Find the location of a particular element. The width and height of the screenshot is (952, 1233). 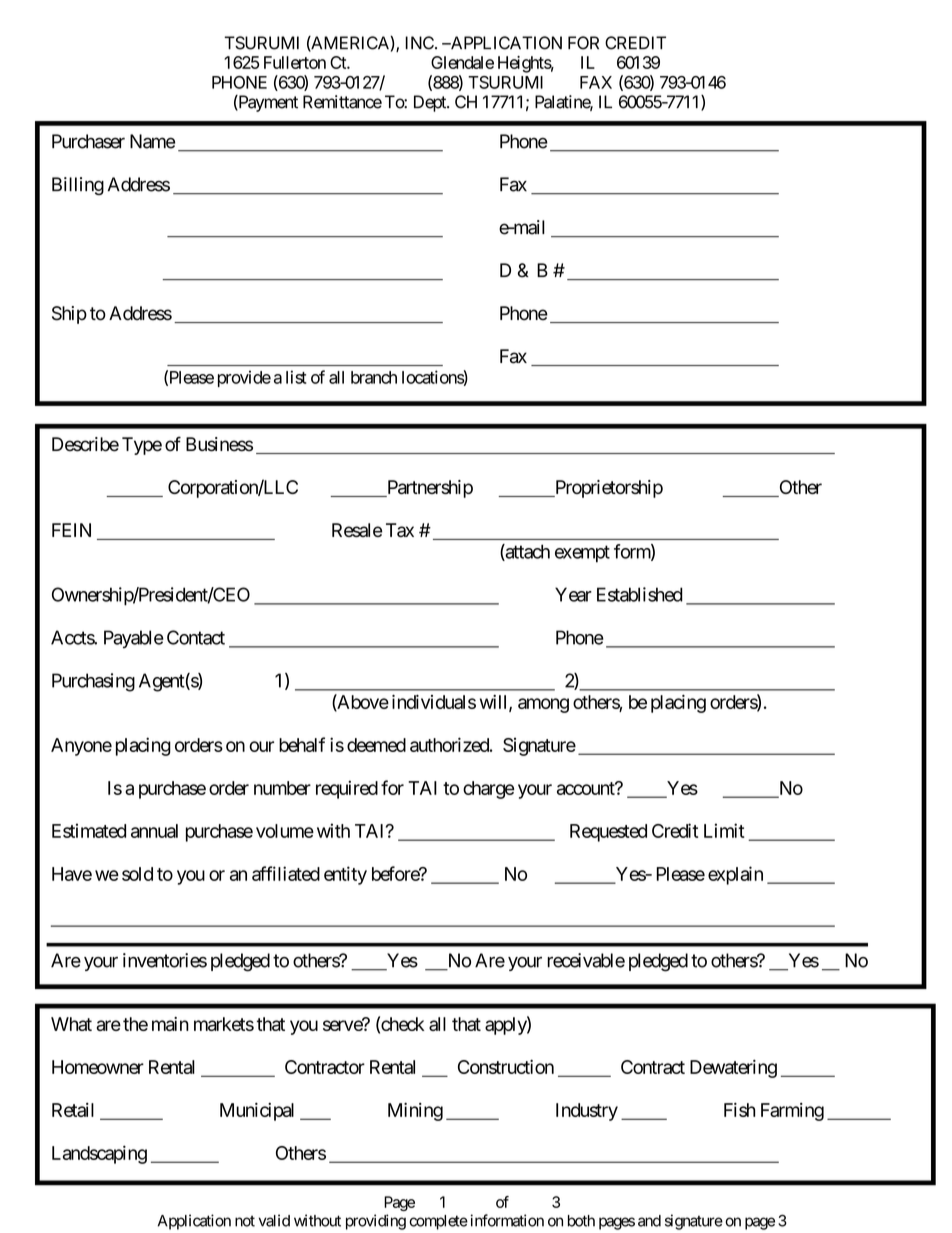

branch is located at coordinates (374, 377).
